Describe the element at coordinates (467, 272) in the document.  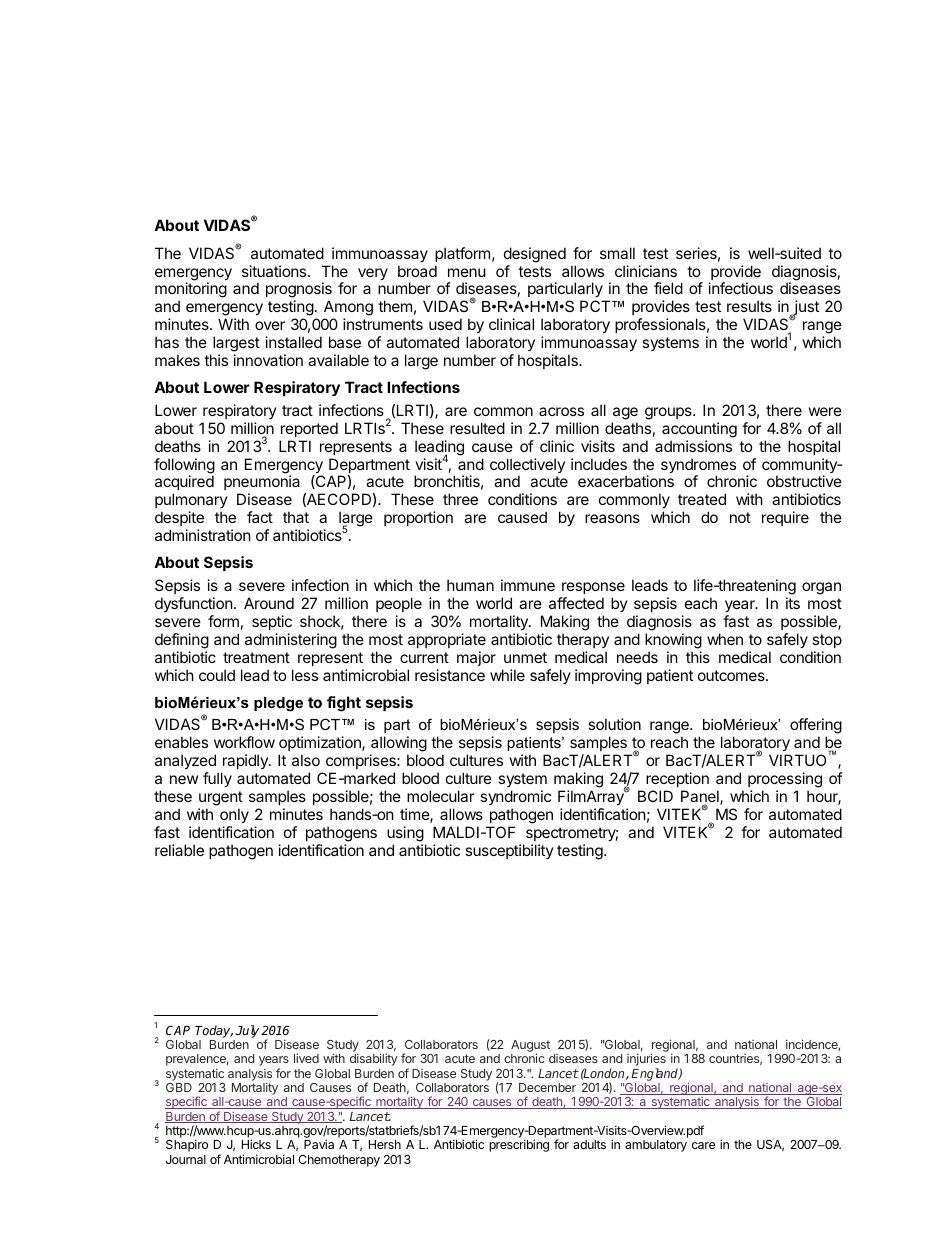
I see `menu` at that location.
